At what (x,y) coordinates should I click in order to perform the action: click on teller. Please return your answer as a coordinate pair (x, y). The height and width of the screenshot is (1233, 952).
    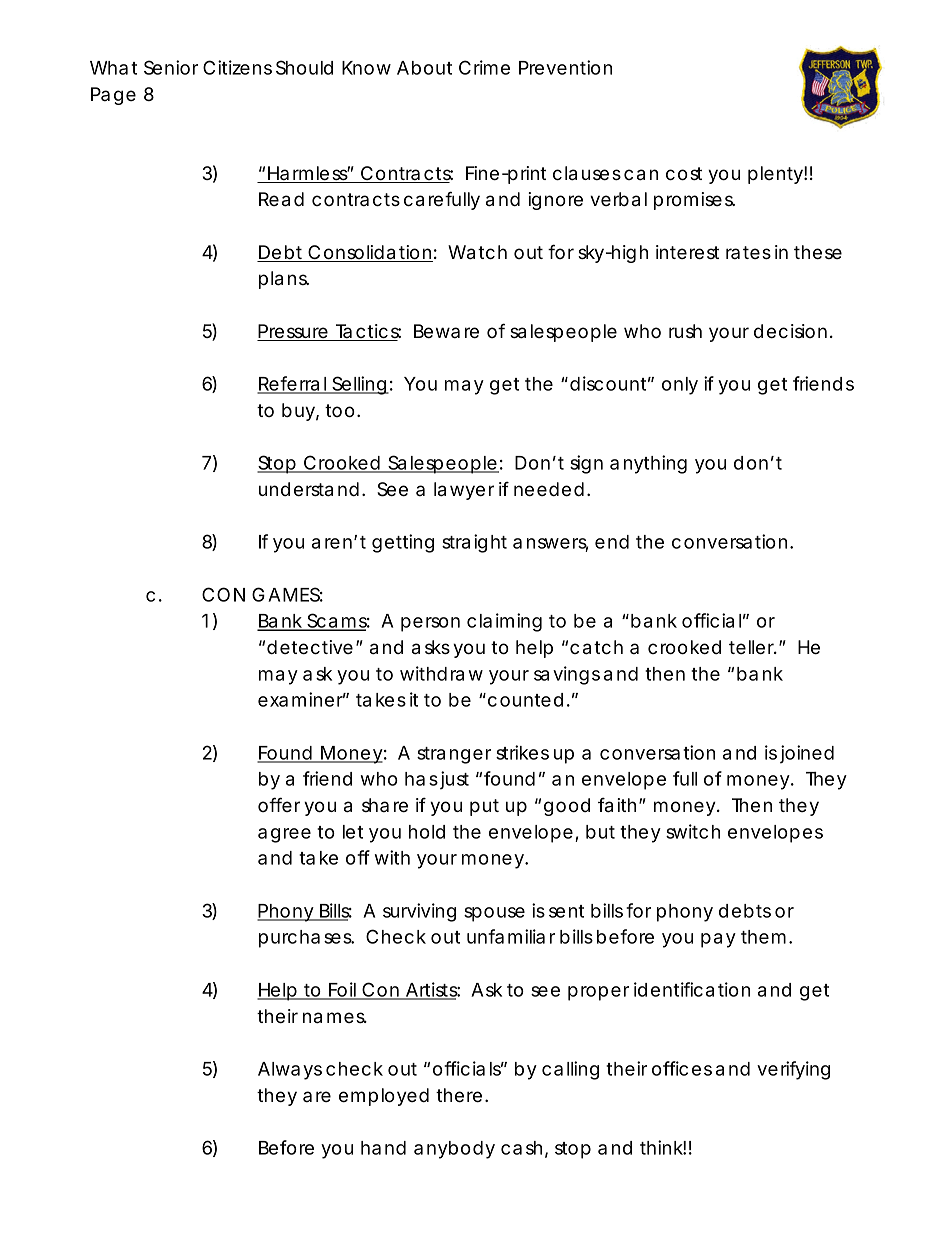
    Looking at the image, I should click on (753, 647).
